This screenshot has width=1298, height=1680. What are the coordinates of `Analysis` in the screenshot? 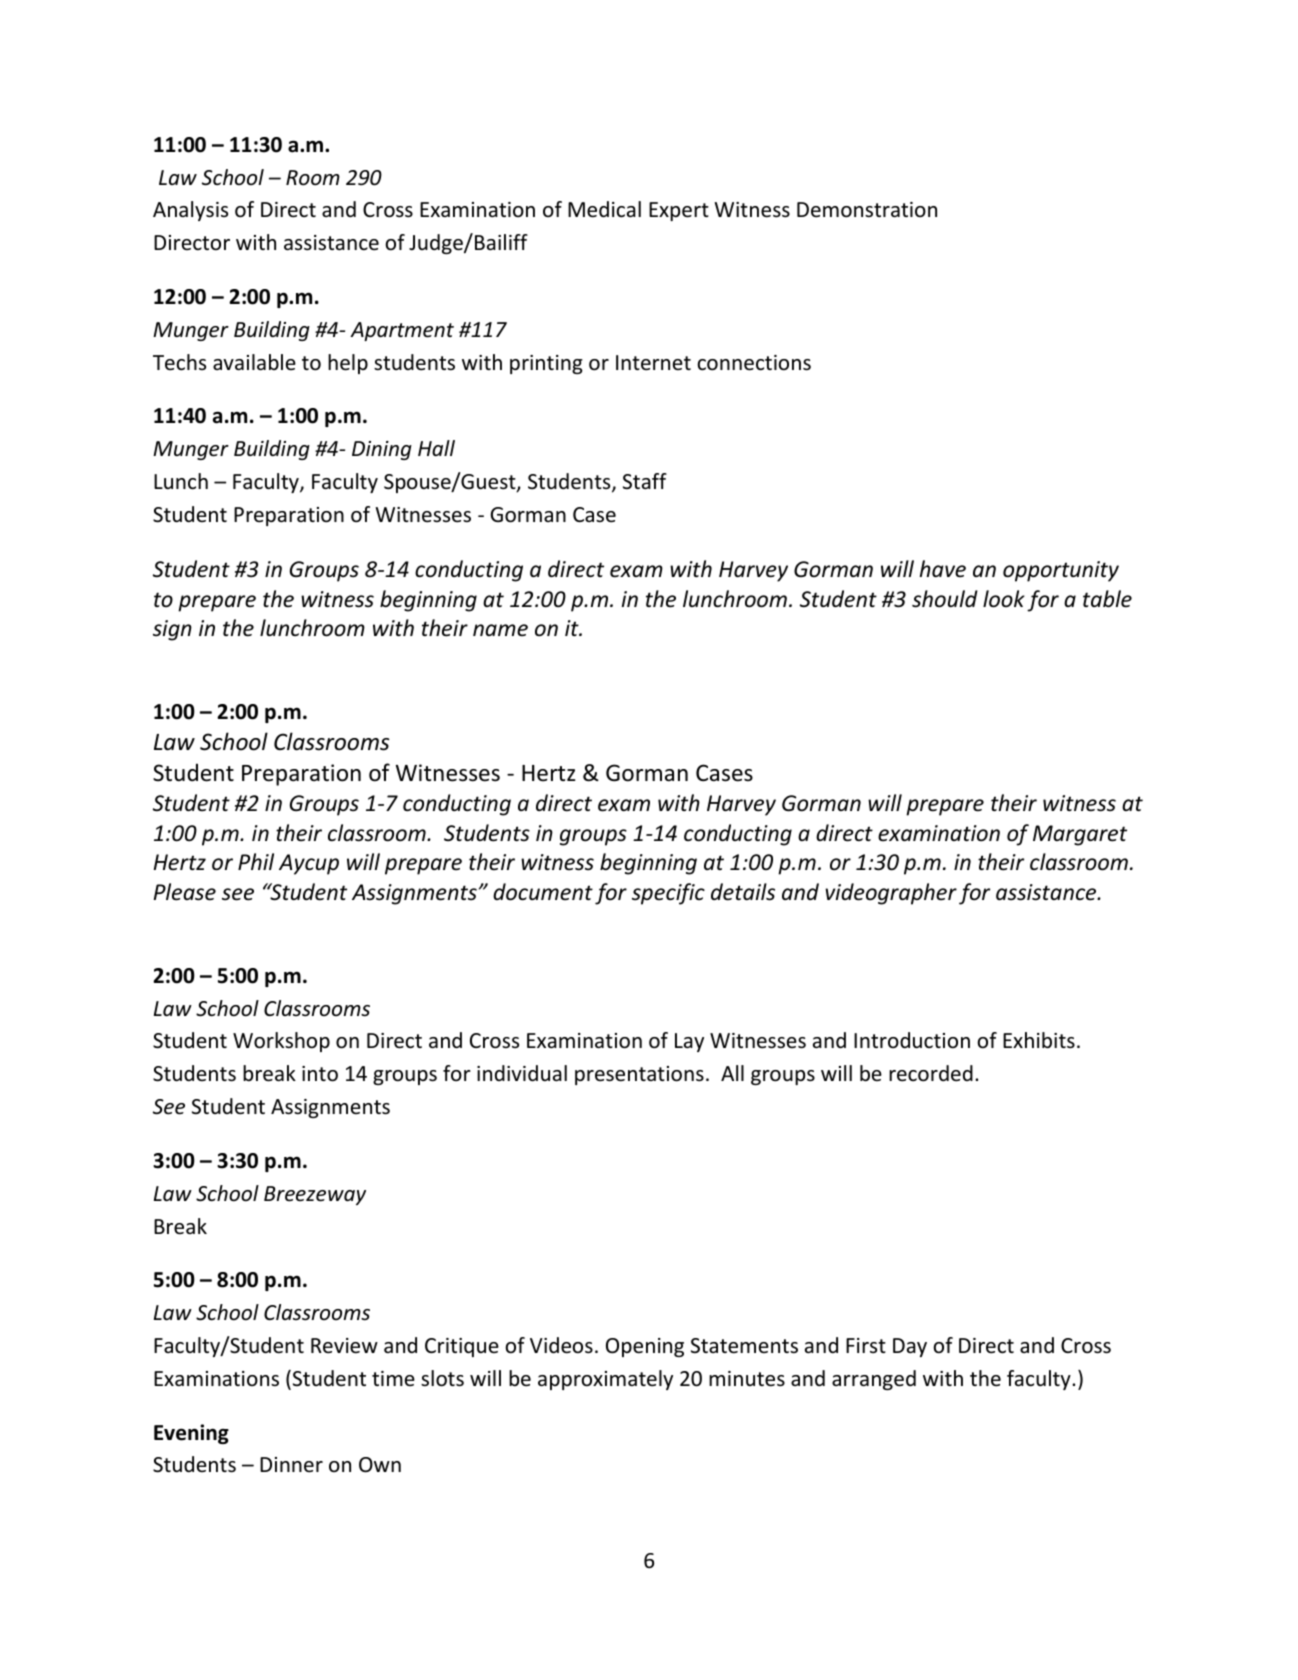 It's located at (190, 211).
